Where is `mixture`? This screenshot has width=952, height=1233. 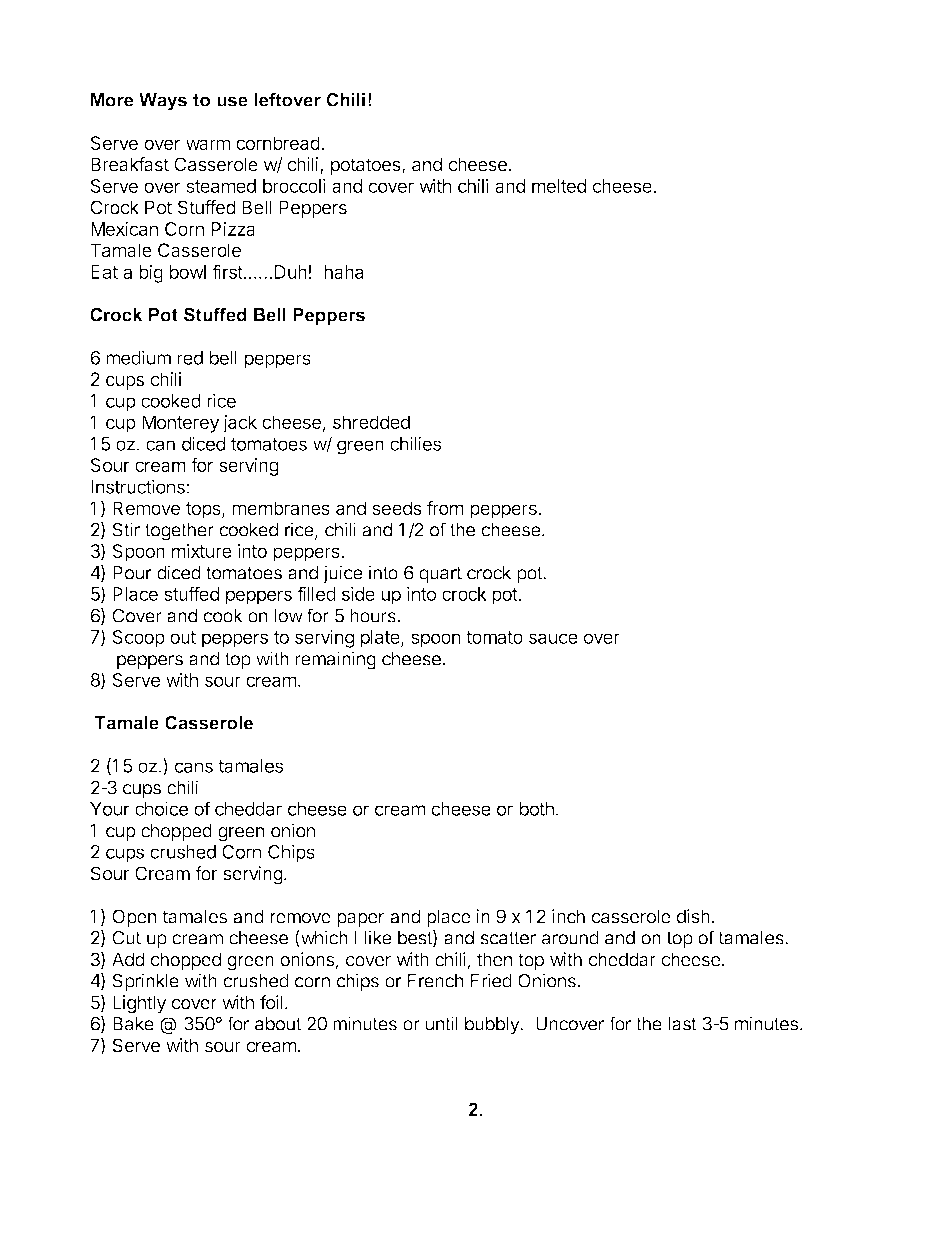
mixture is located at coordinates (202, 551).
